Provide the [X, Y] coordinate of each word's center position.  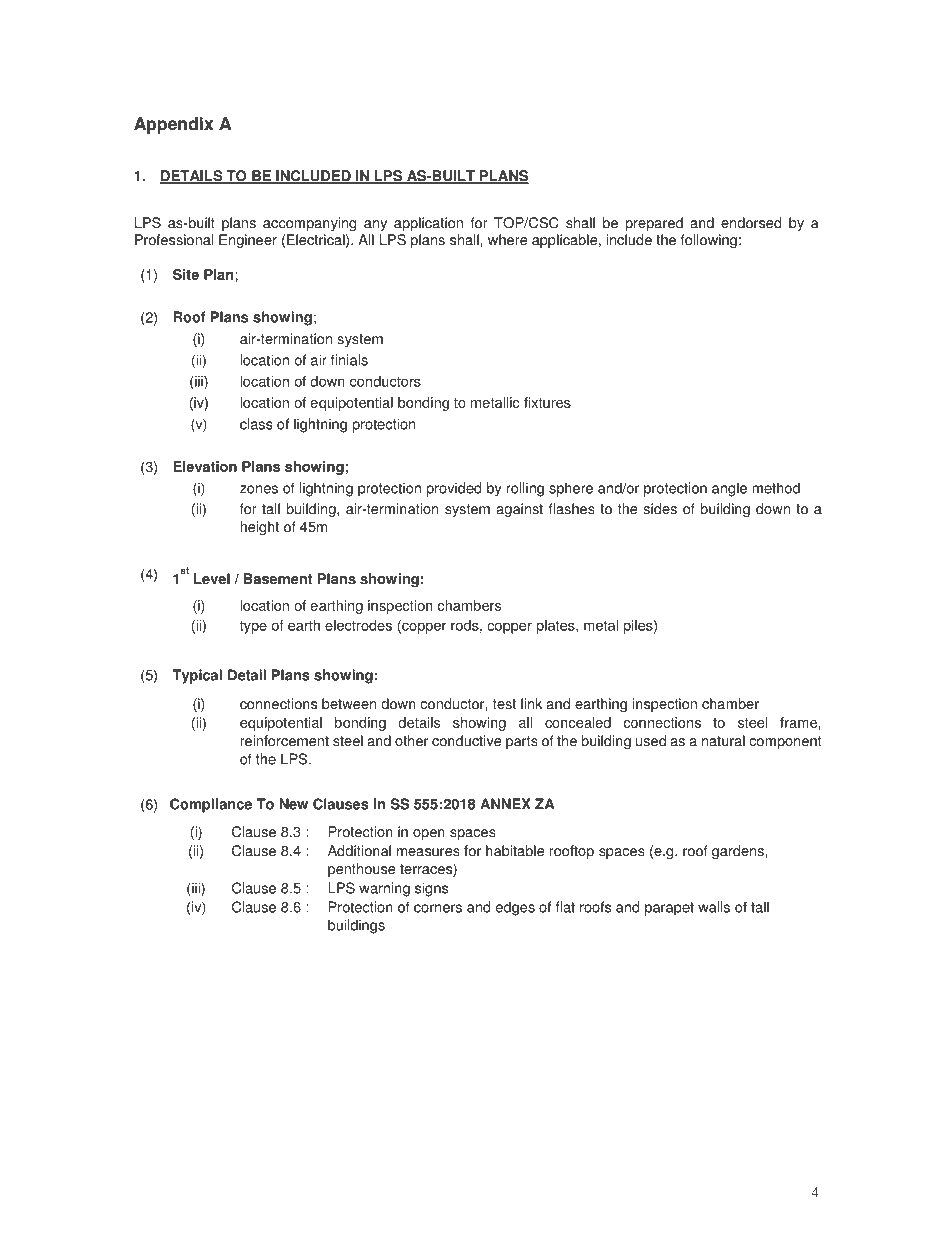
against [520, 510]
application [428, 224]
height [259, 528]
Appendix [173, 125]
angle [729, 489]
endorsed [751, 223]
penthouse [361, 870]
